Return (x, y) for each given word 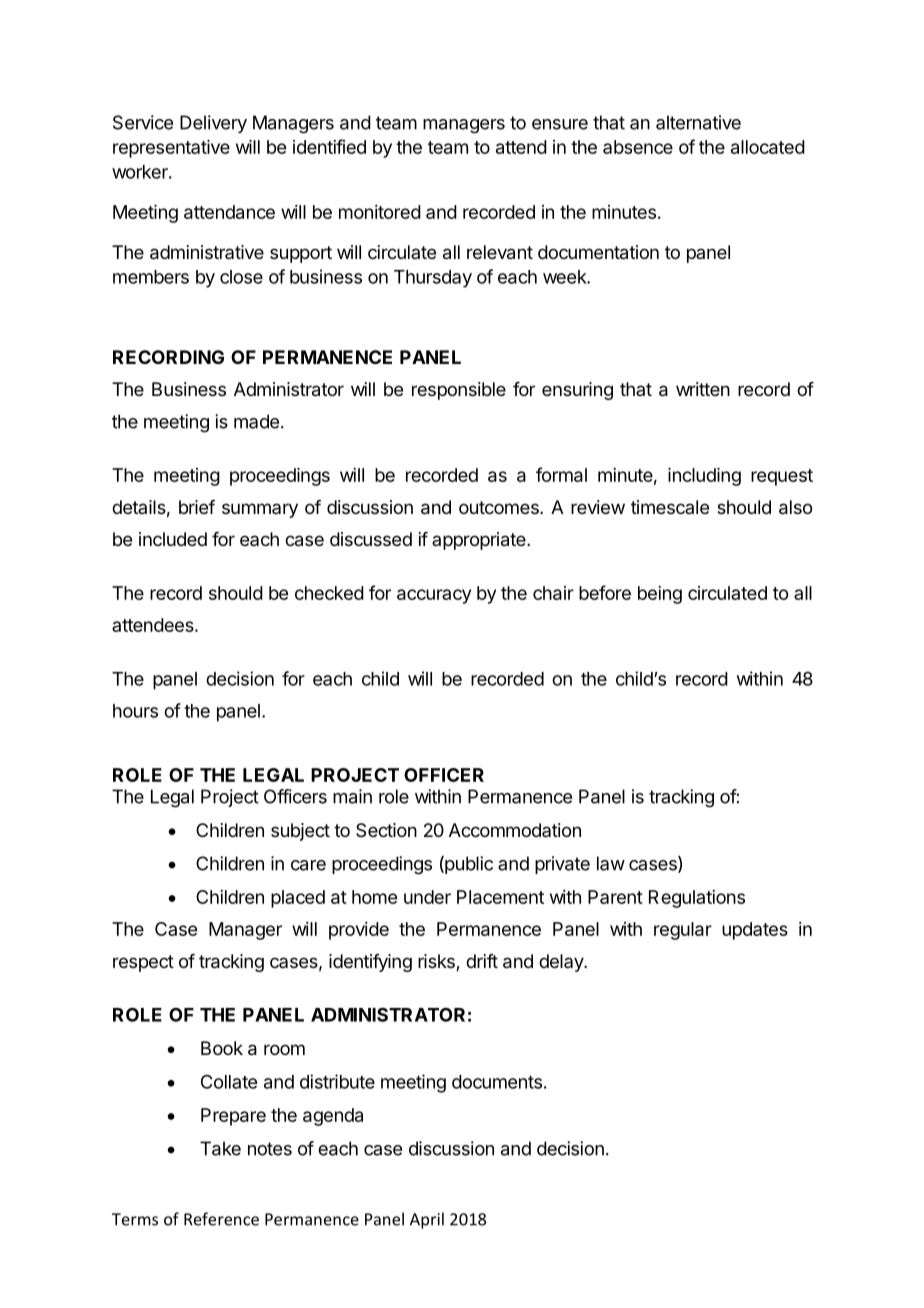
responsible (459, 391)
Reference (221, 1219)
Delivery (213, 124)
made (256, 421)
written (703, 389)
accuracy (434, 596)
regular (683, 931)
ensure (560, 124)
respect (143, 963)
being (660, 595)
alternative (698, 122)
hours (135, 711)
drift (482, 961)
